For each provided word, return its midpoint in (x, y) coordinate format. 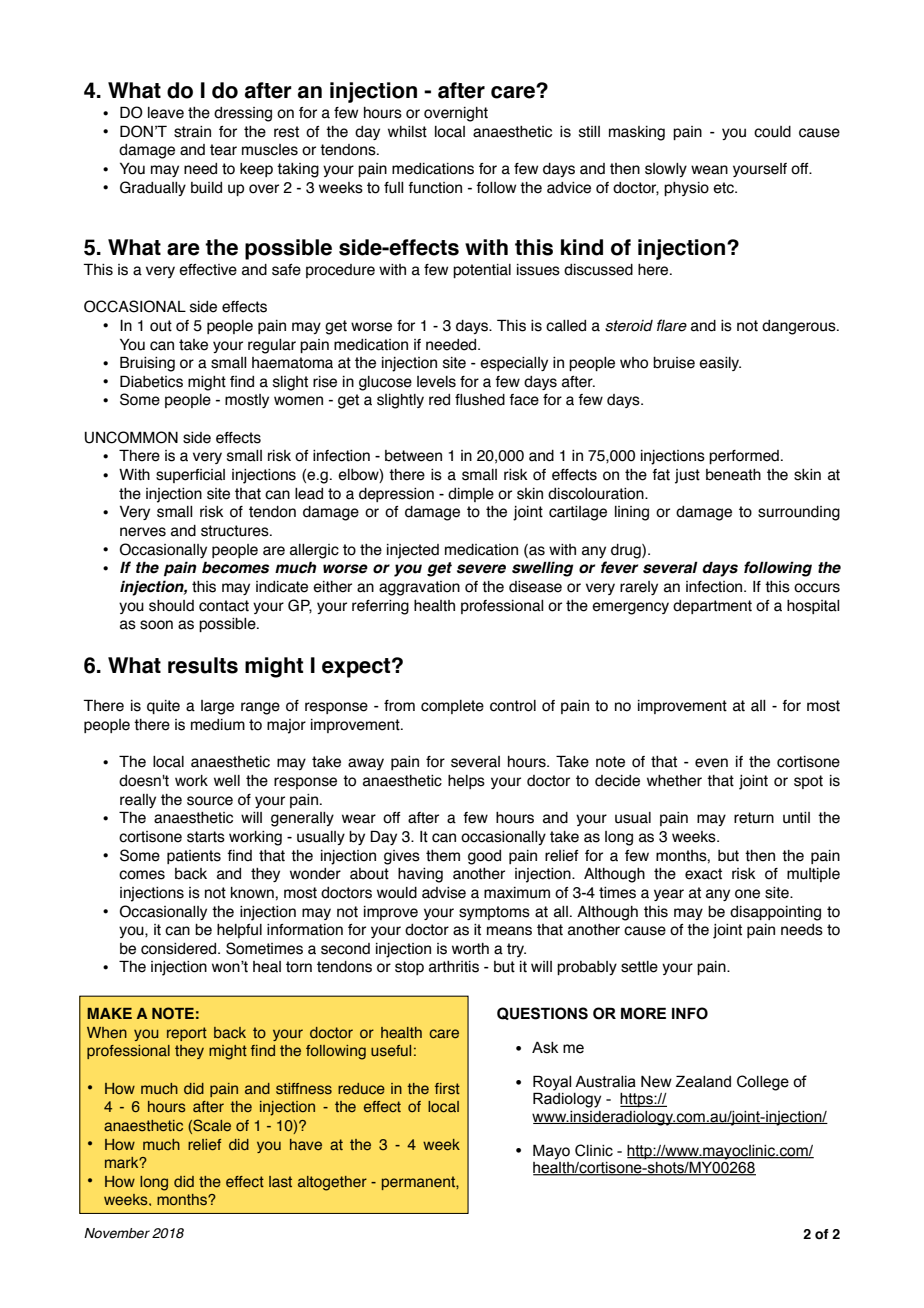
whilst (407, 132)
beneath (733, 475)
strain (192, 132)
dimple (471, 495)
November (117, 1233)
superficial (190, 476)
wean (709, 170)
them (443, 856)
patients (194, 857)
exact (703, 874)
